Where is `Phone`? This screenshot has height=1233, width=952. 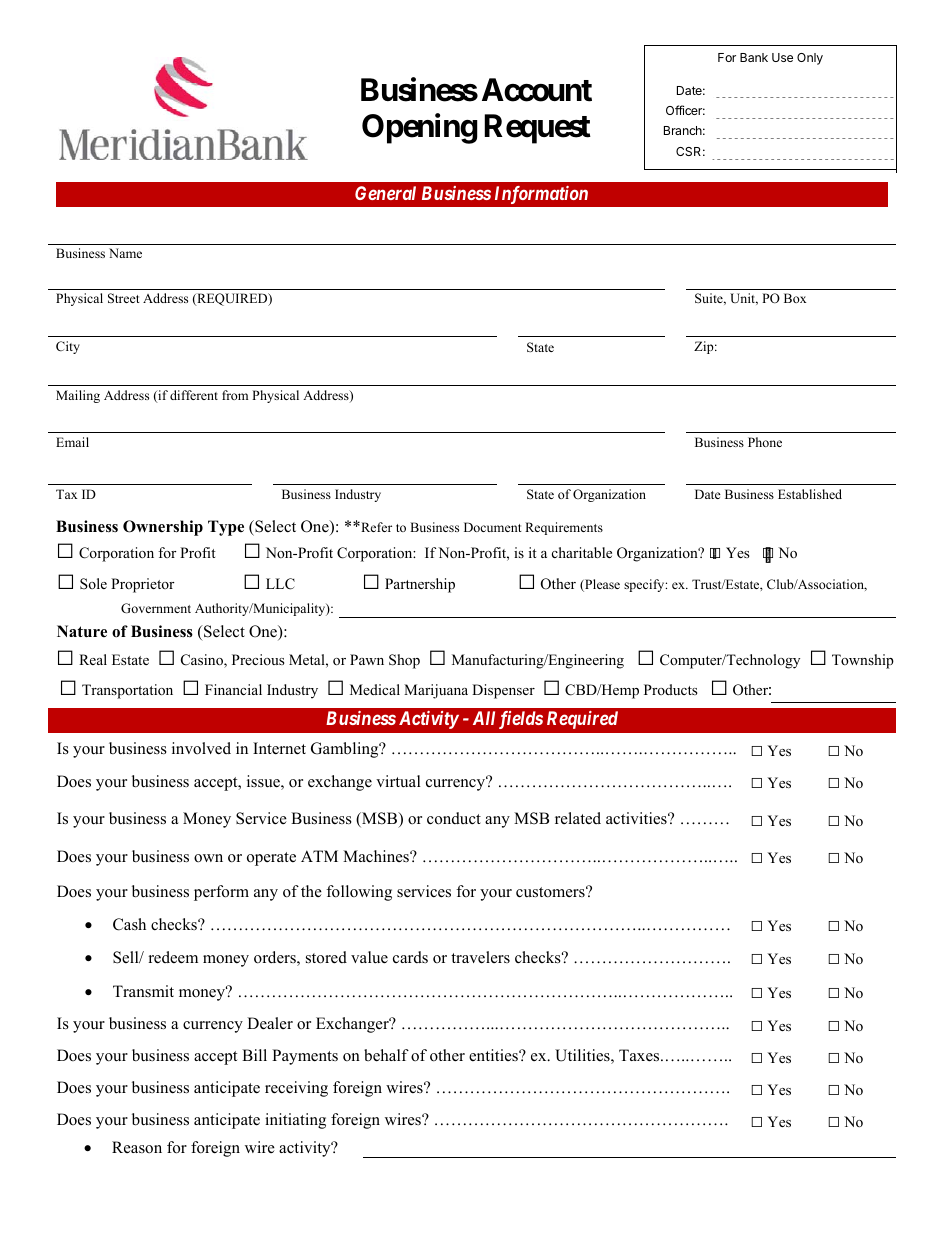
Phone is located at coordinates (765, 442).
